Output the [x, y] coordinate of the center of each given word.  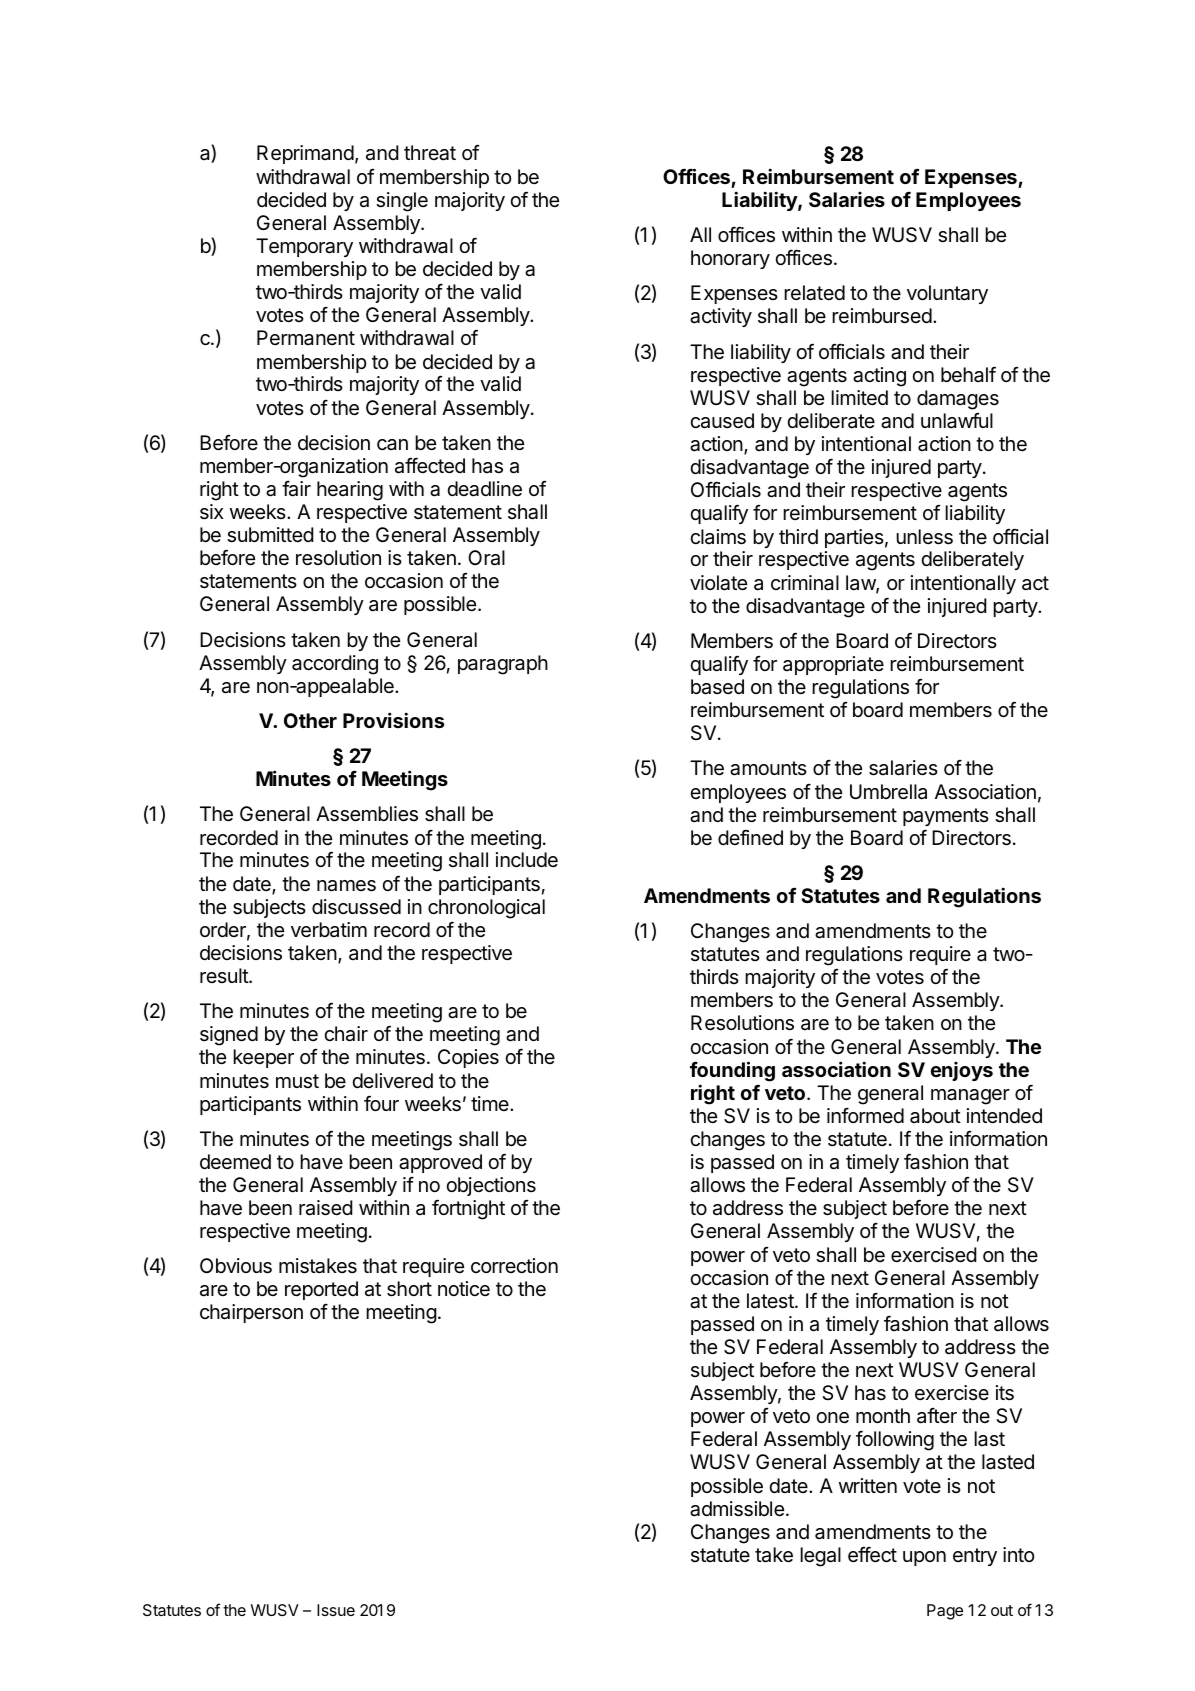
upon [924, 1558]
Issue [336, 1610]
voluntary [947, 294]
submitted [270, 535]
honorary [730, 259]
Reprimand [305, 154]
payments [946, 817]
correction [514, 1265]
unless [924, 537]
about [935, 1116]
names [346, 886]
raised [326, 1208]
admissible [737, 1509]
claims [718, 537]
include [527, 859]
